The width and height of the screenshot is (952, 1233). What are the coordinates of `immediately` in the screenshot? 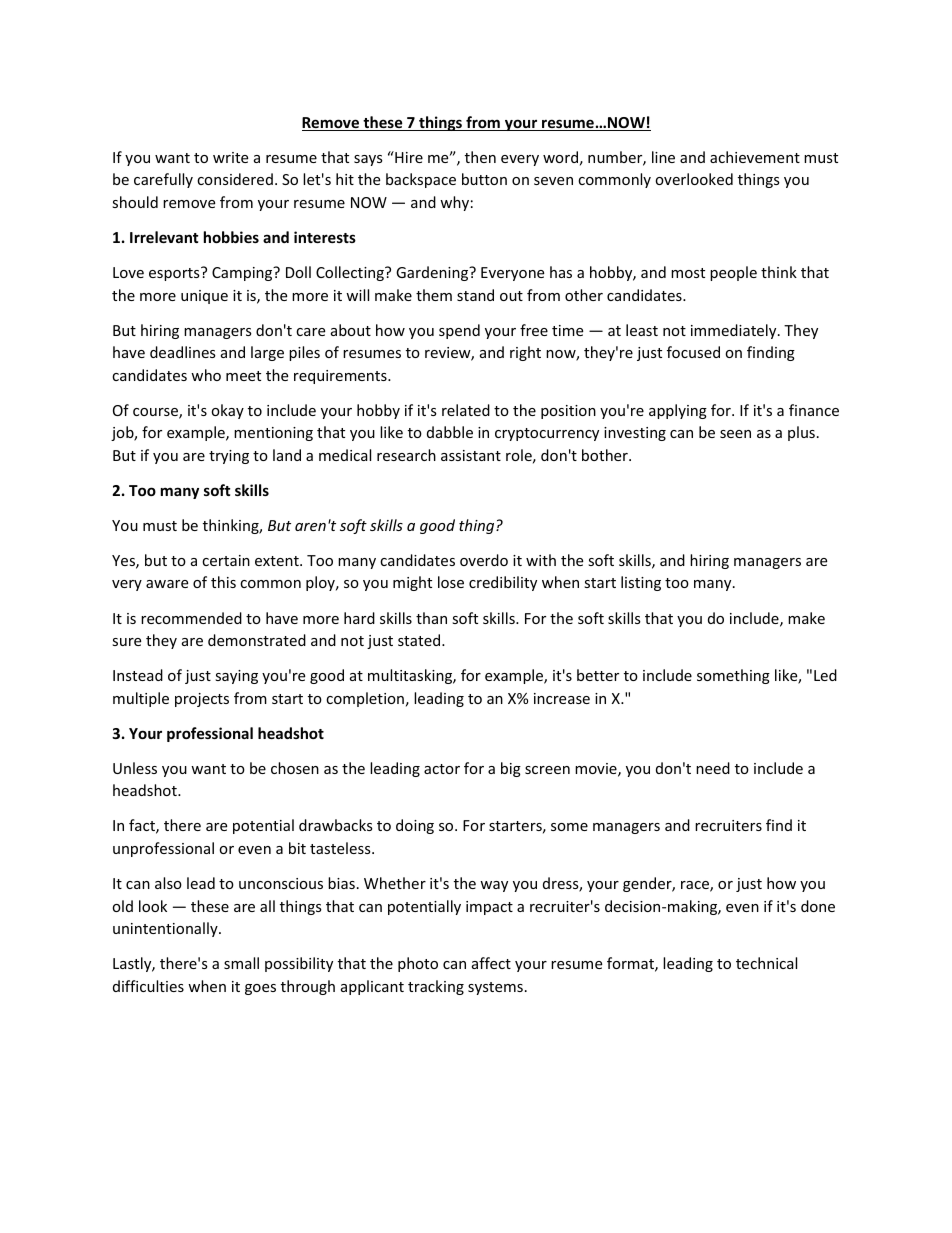 It's located at (735, 331).
